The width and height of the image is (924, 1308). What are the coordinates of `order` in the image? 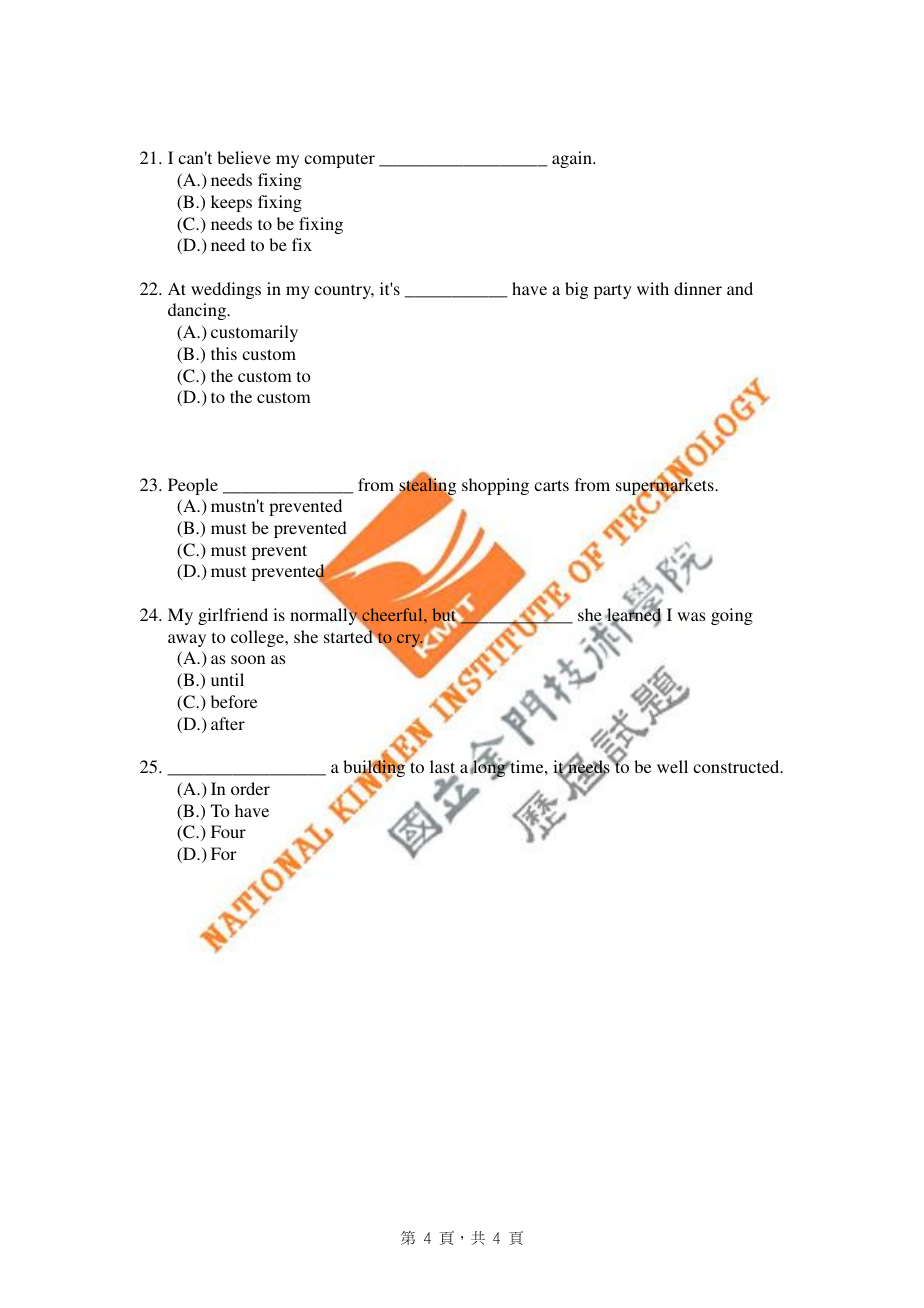 It's located at (250, 788).
